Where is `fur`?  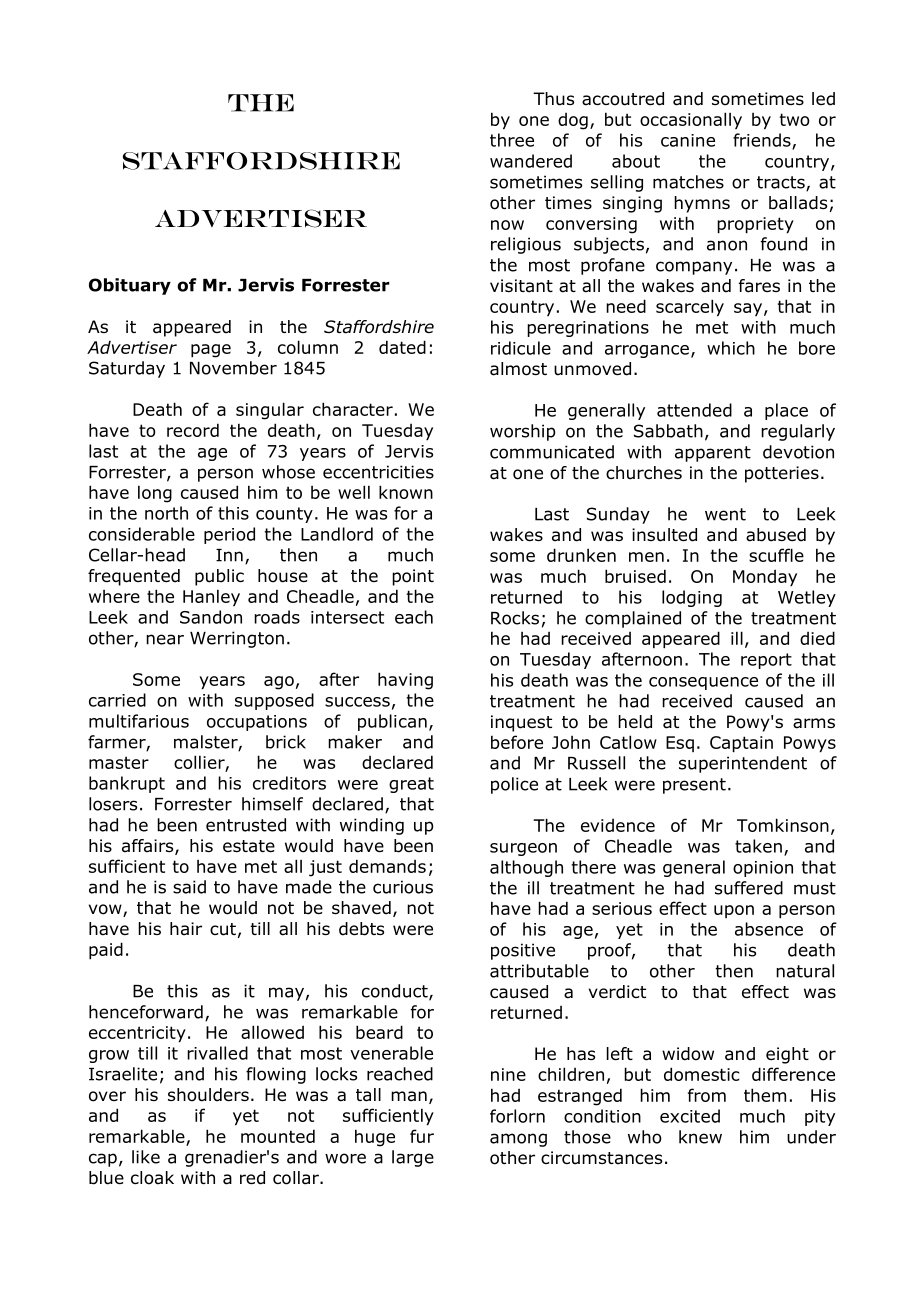 fur is located at coordinates (422, 1136).
